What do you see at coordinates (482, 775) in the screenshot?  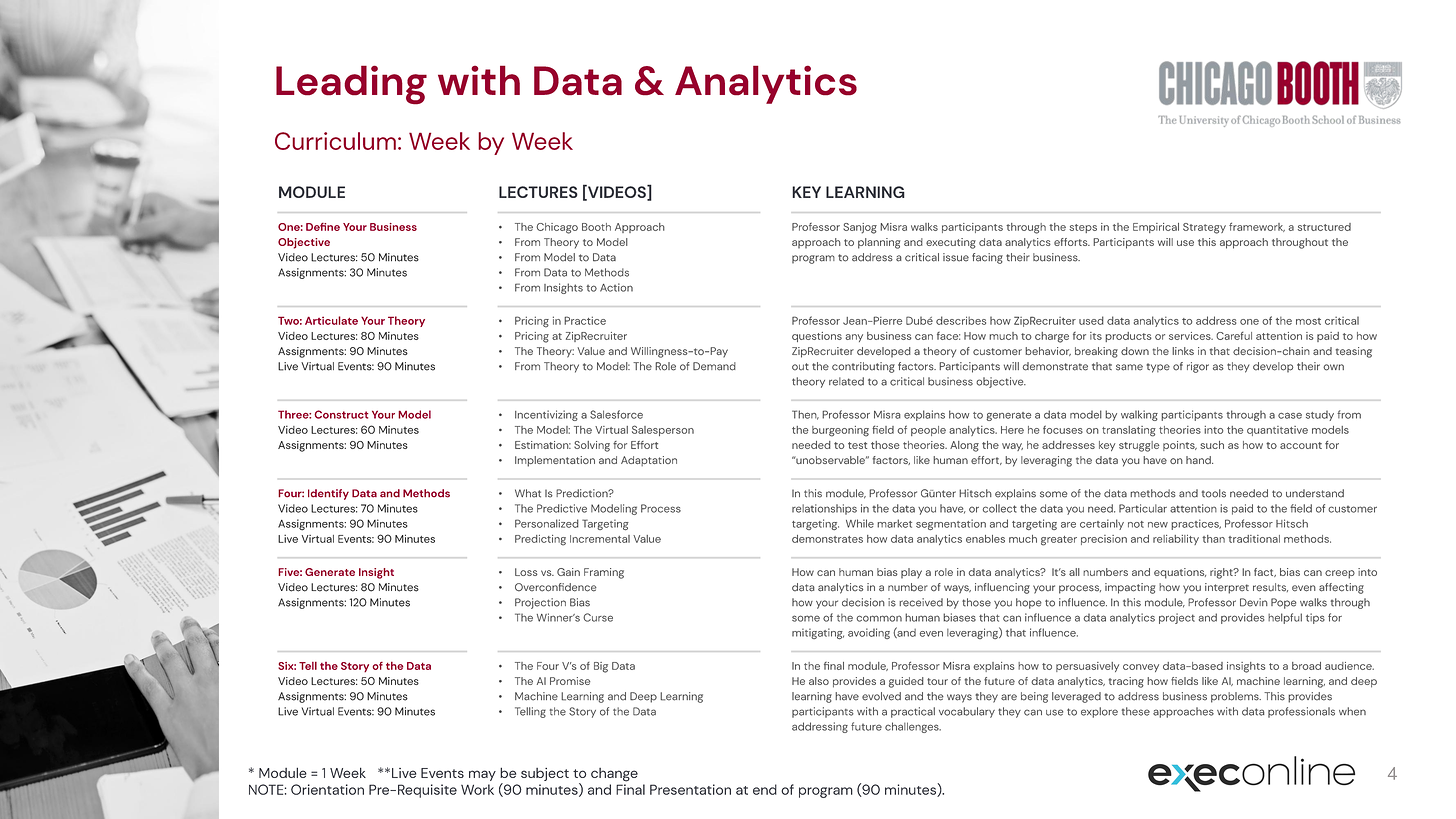 I see `may` at bounding box center [482, 775].
